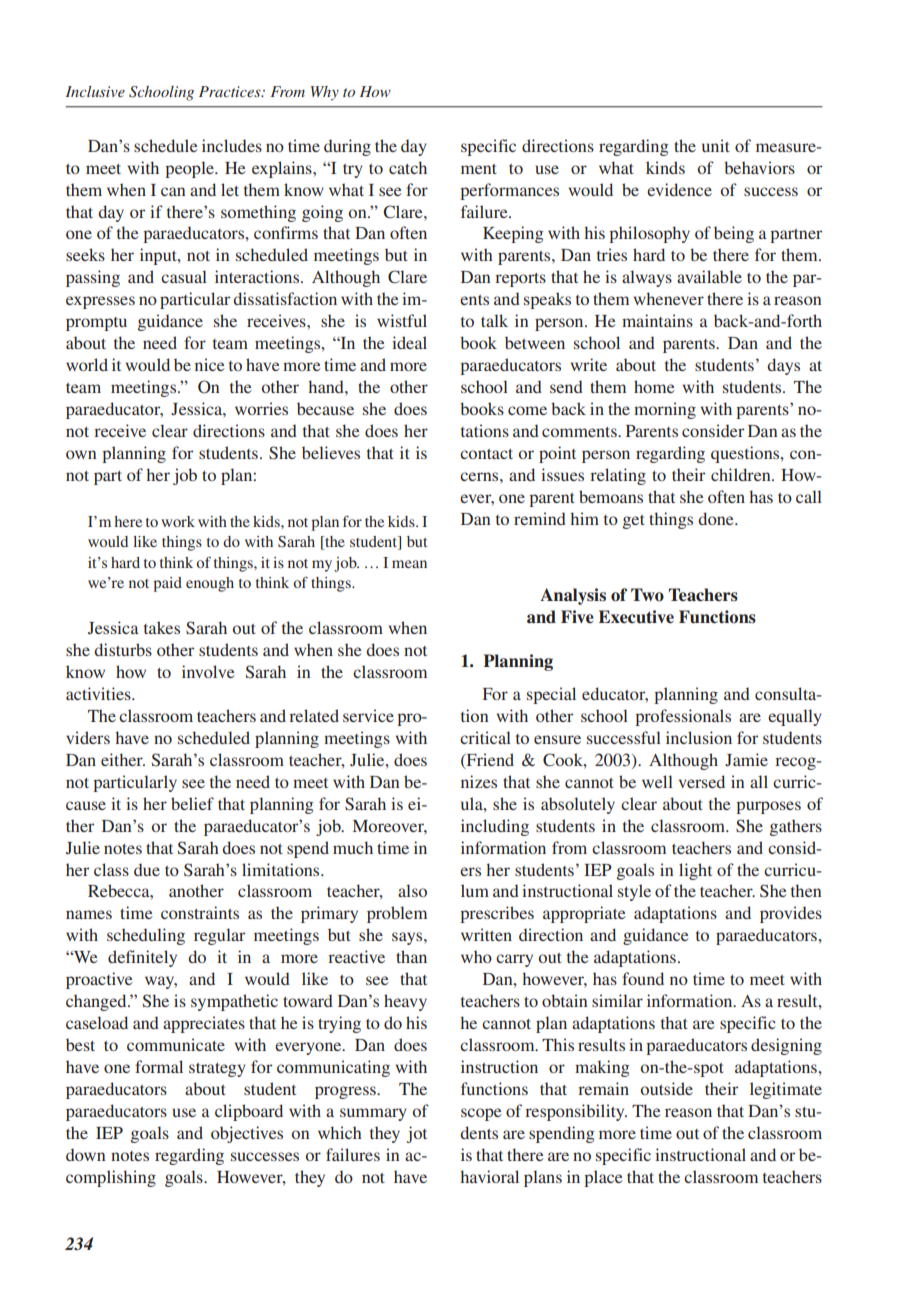  I want to click on catch, so click(408, 167).
